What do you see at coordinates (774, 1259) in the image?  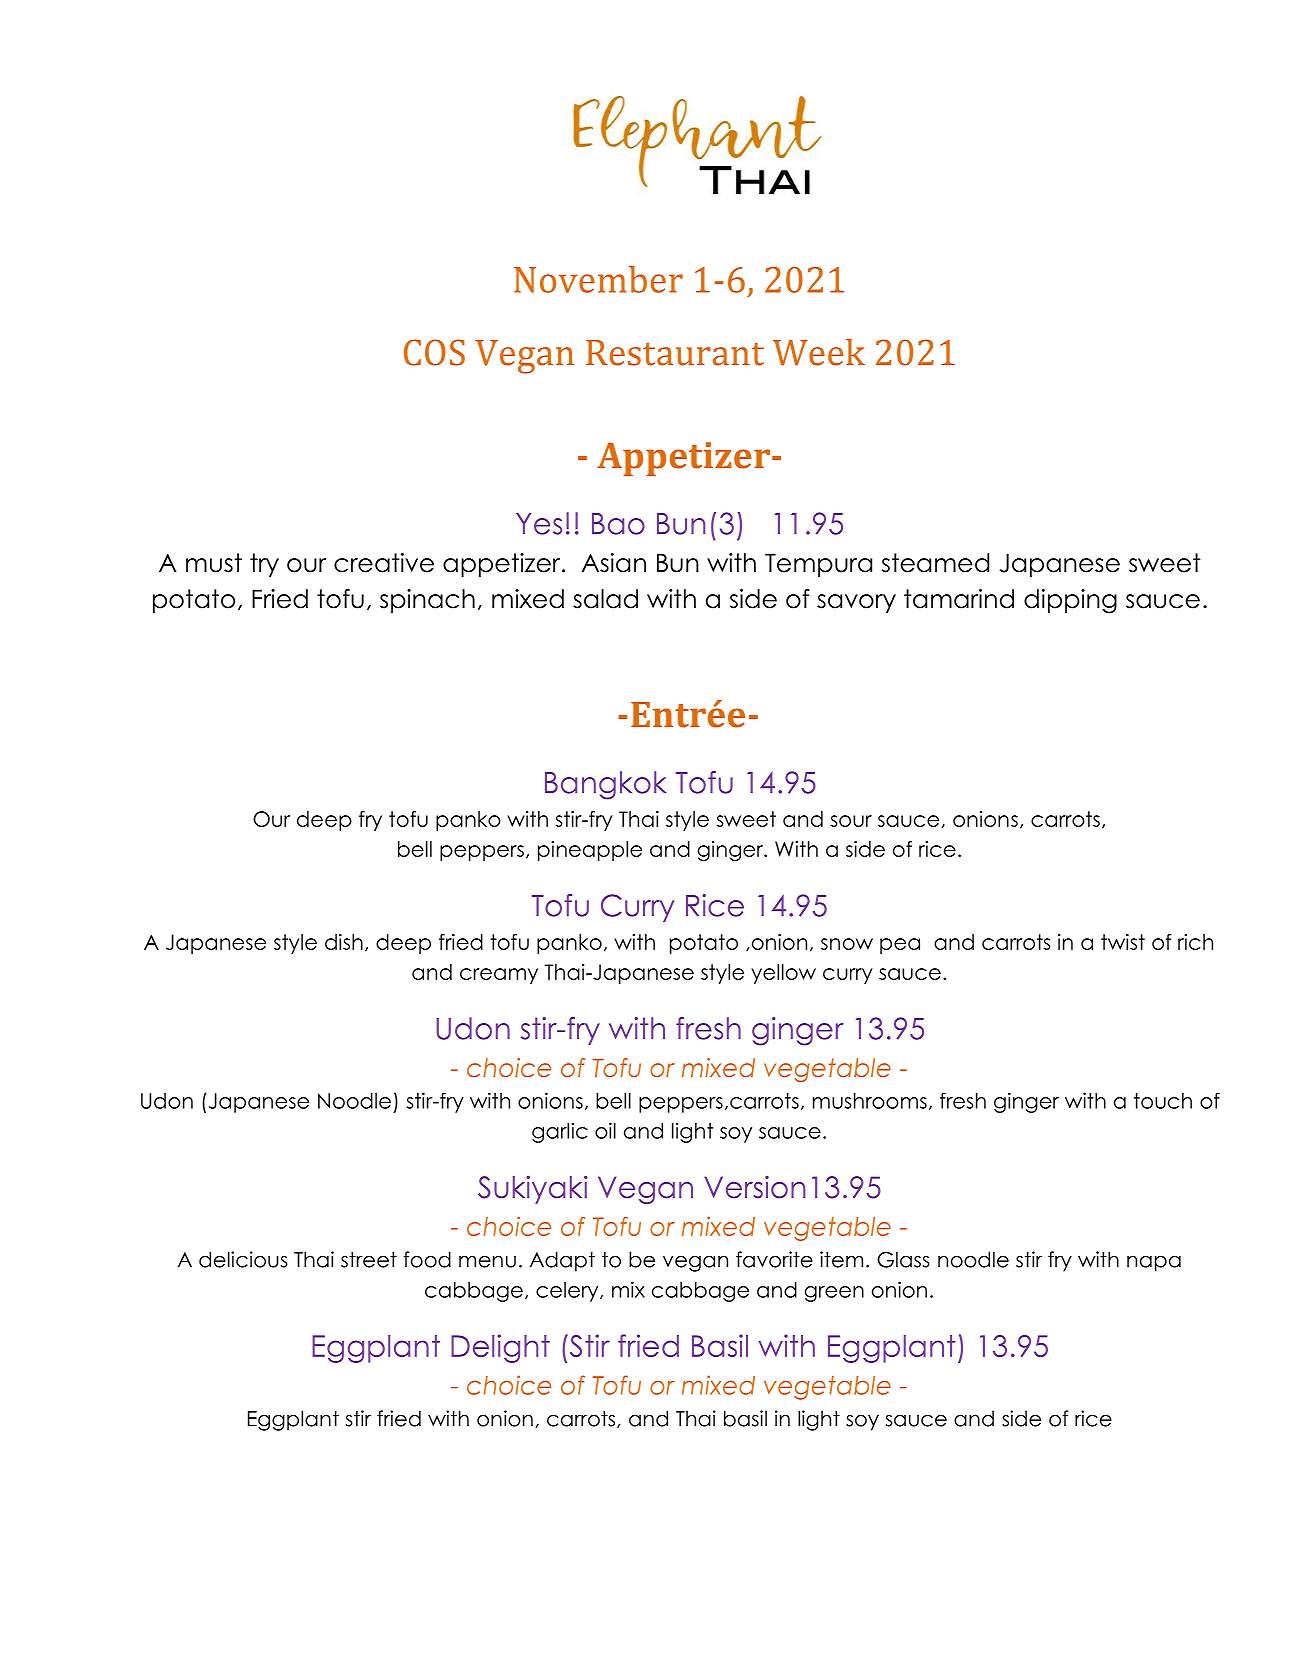 I see `favorite` at bounding box center [774, 1259].
